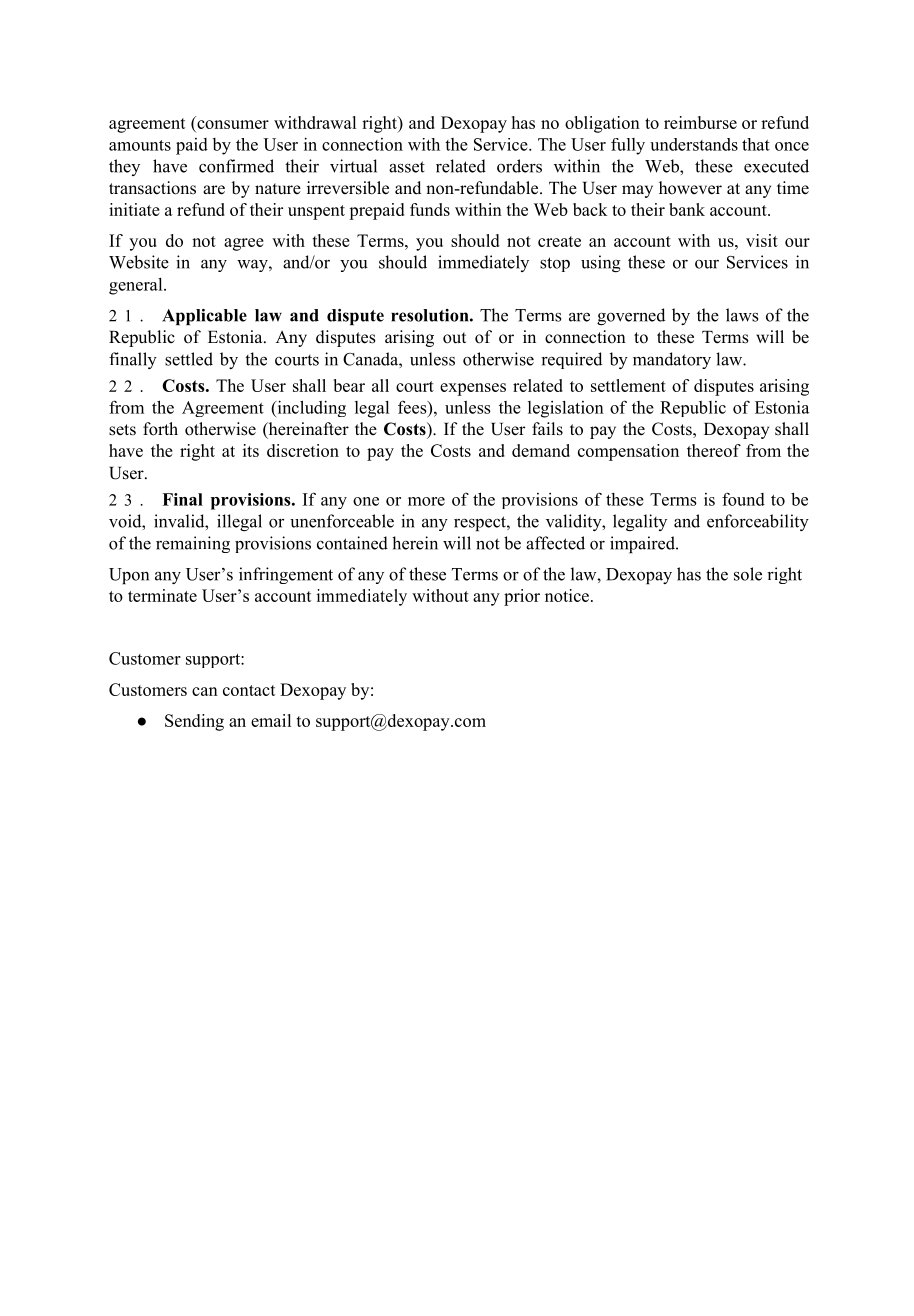 The height and width of the screenshot is (1316, 914). Describe the element at coordinates (567, 595) in the screenshot. I see `notice` at that location.
